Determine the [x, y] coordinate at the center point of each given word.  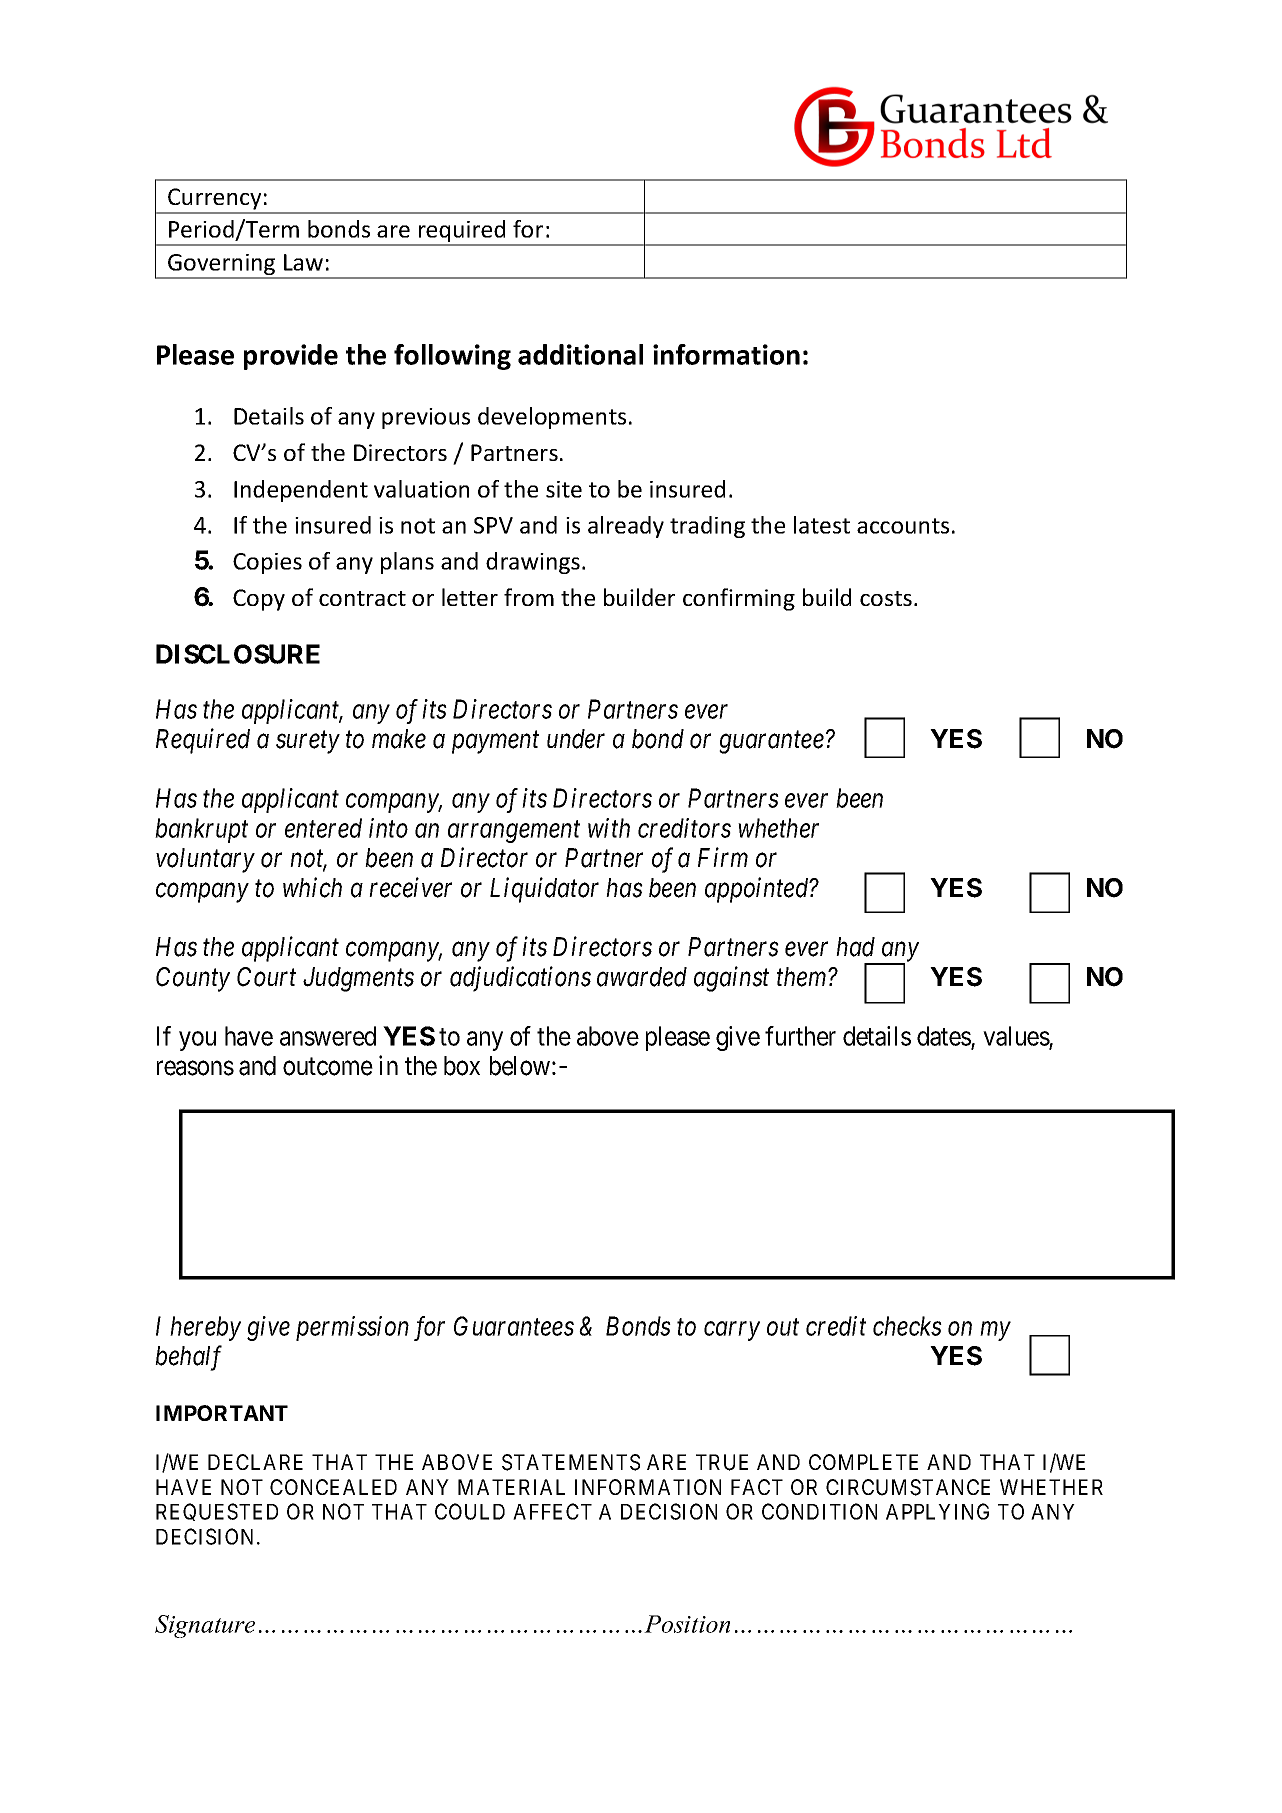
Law [303, 262]
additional [580, 354]
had [855, 947]
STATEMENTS [571, 1462]
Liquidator [544, 890]
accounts [903, 526]
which [312, 887]
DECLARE [255, 1462]
